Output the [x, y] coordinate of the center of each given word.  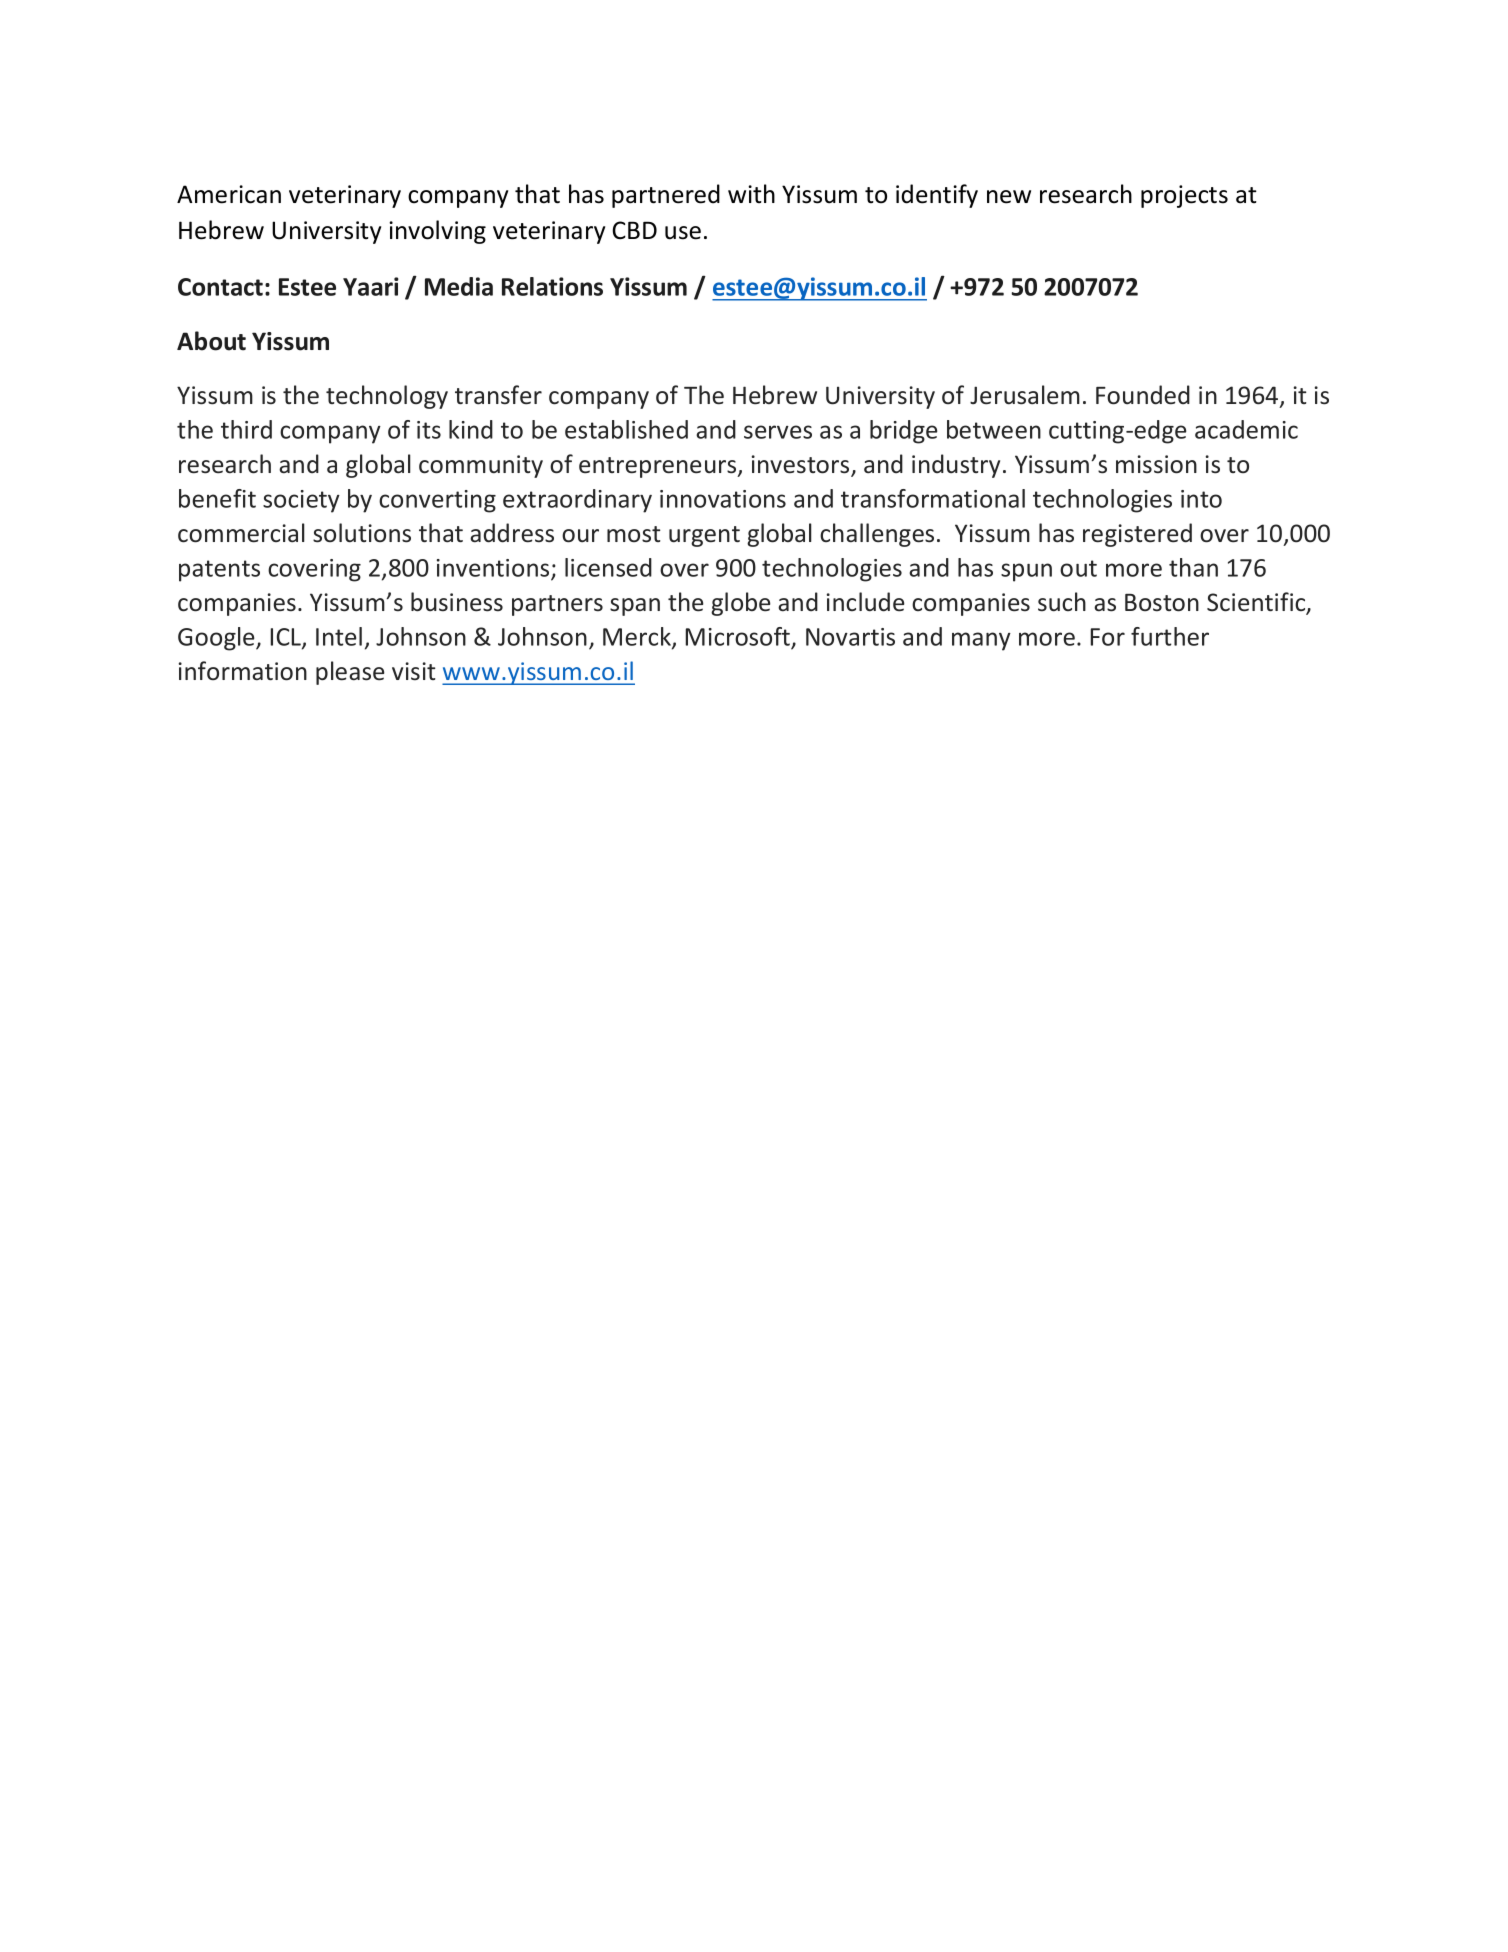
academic [1246, 429]
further [1170, 636]
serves [778, 432]
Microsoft [739, 637]
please [350, 673]
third [246, 429]
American [229, 194]
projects [1184, 196]
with [751, 194]
